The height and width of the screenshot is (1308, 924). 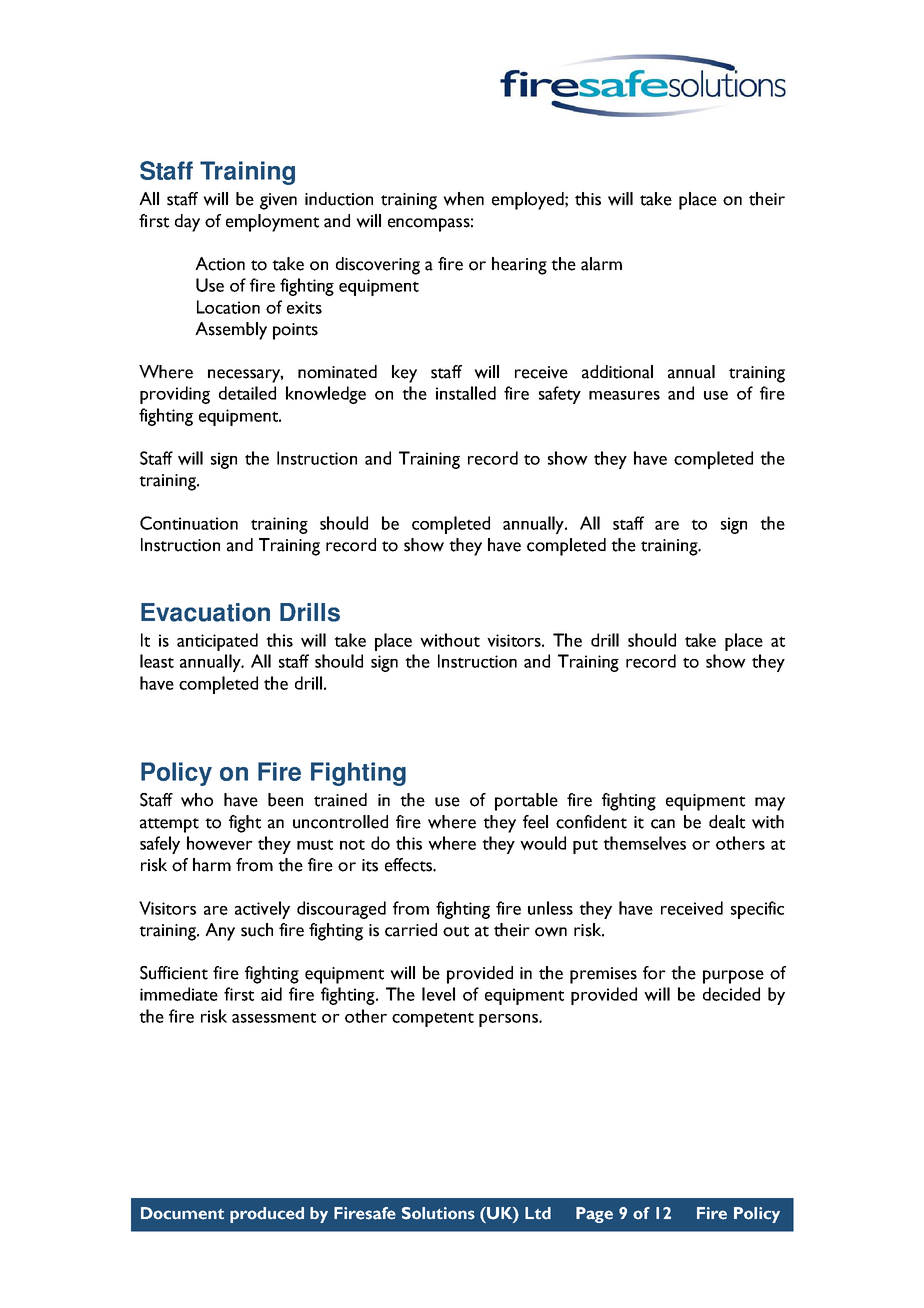 I want to click on detailed, so click(x=247, y=393).
